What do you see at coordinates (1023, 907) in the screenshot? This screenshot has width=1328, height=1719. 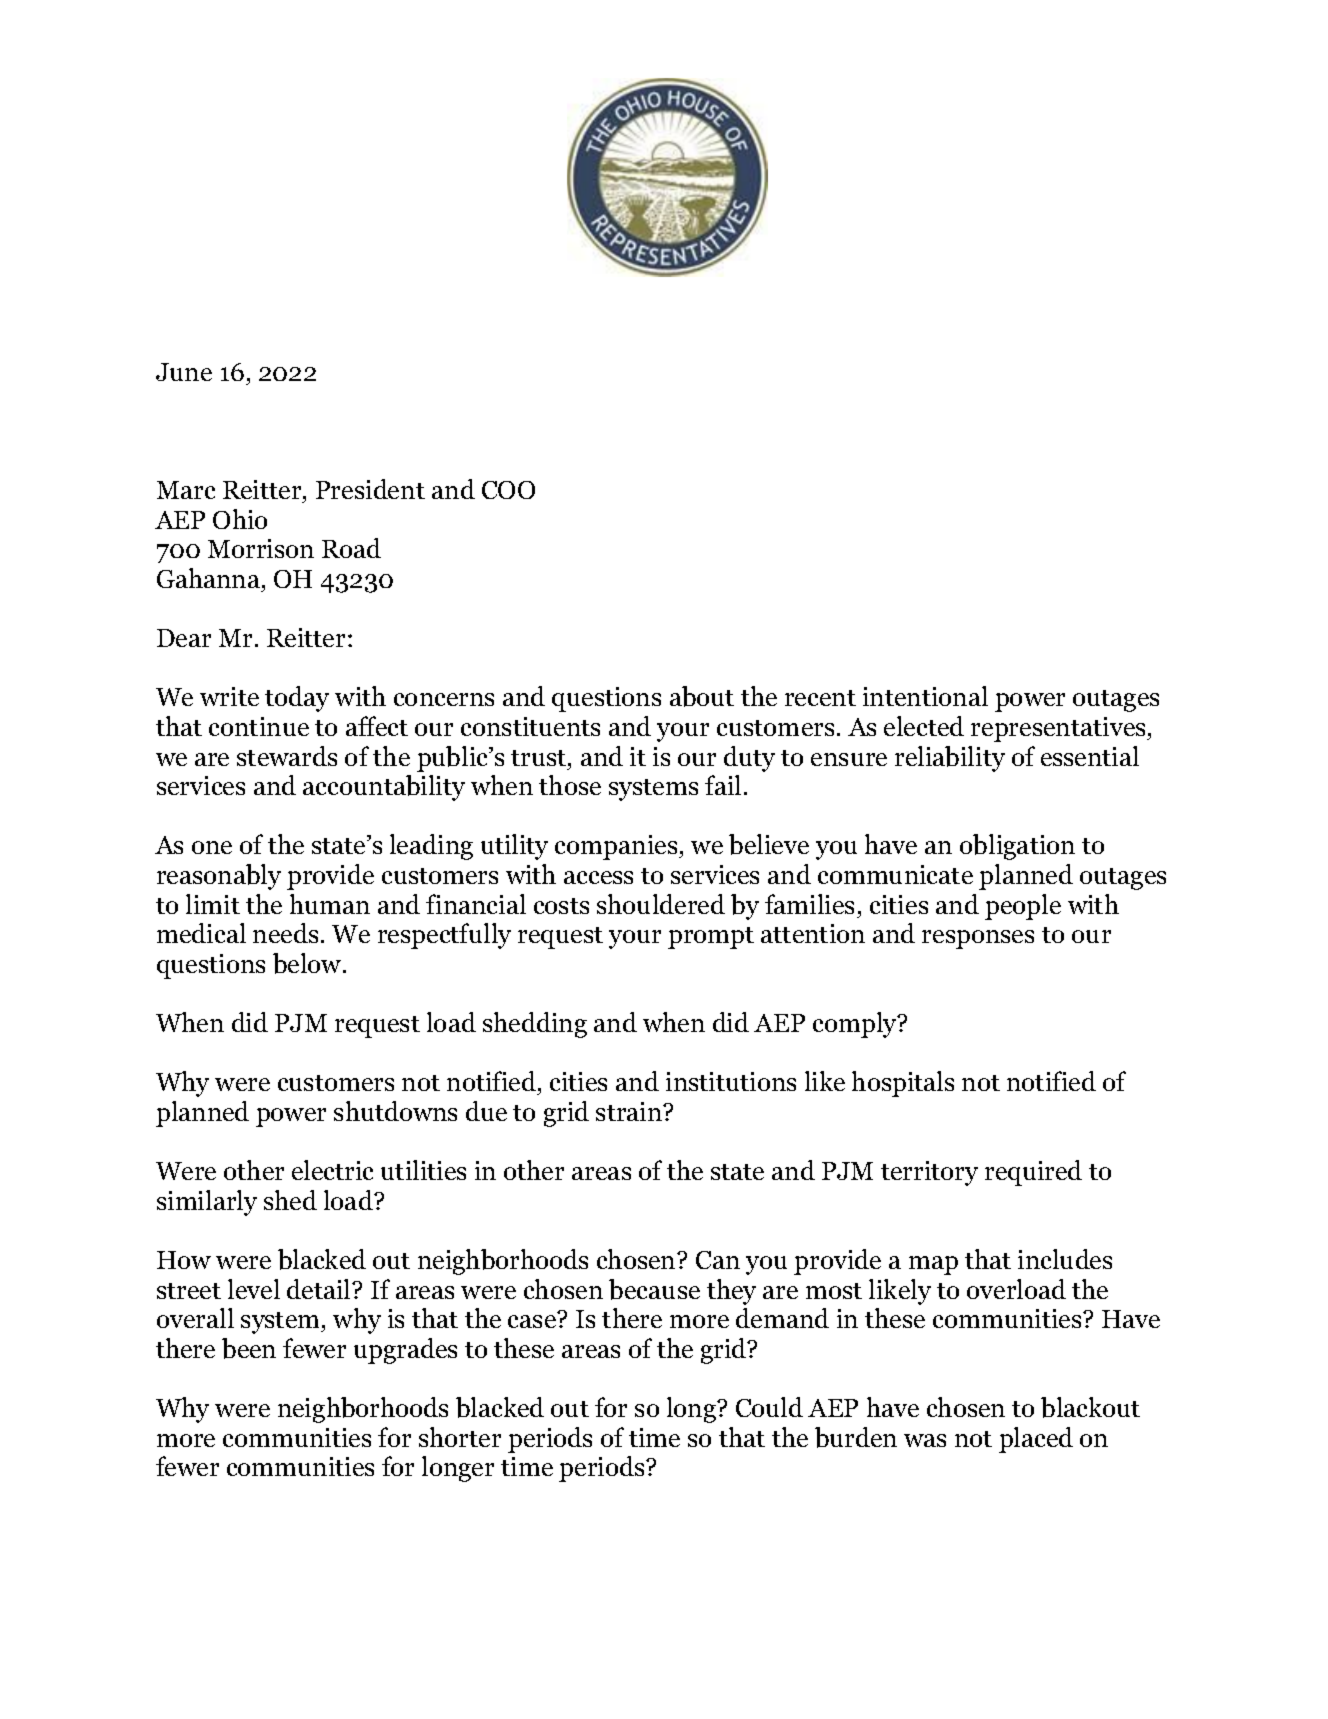 I see `people` at bounding box center [1023, 907].
